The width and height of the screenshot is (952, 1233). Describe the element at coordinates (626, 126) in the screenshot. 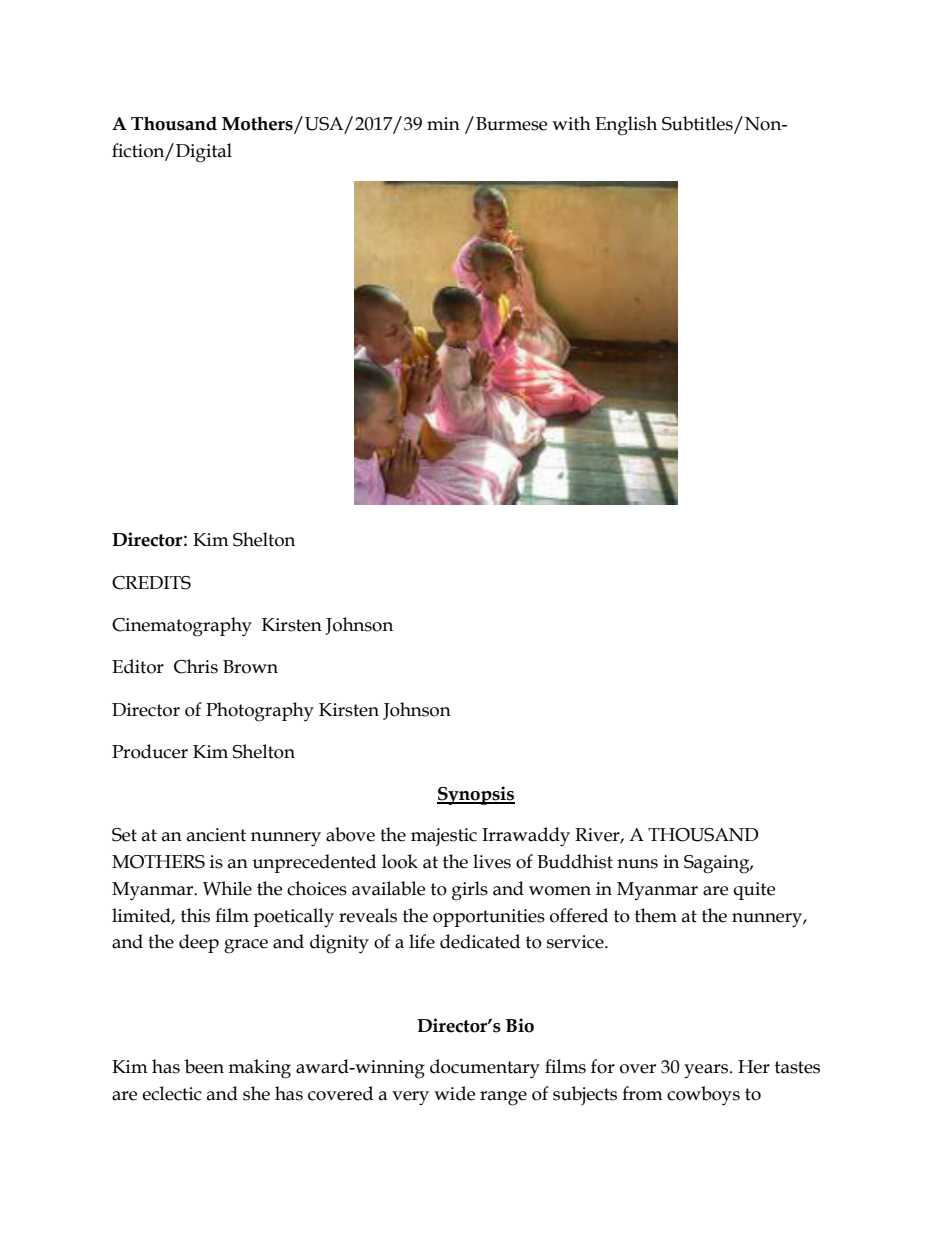

I see `English` at that location.
